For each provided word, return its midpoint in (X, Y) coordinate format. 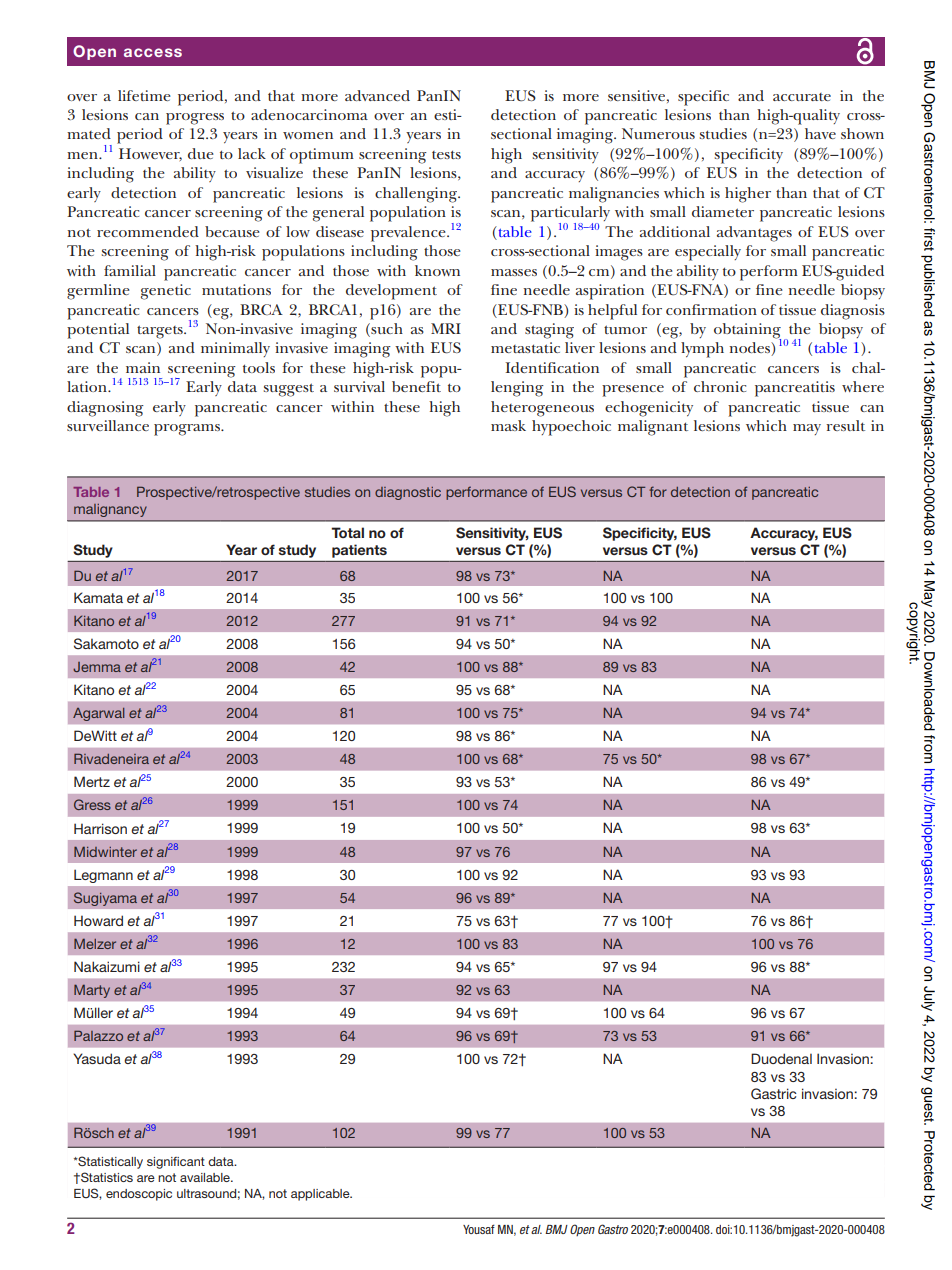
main (143, 367)
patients (359, 551)
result (845, 425)
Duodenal (781, 1058)
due (201, 153)
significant (176, 1163)
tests (446, 154)
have (820, 133)
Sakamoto (106, 644)
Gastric (774, 1093)
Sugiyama (105, 899)
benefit (416, 386)
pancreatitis (795, 389)
